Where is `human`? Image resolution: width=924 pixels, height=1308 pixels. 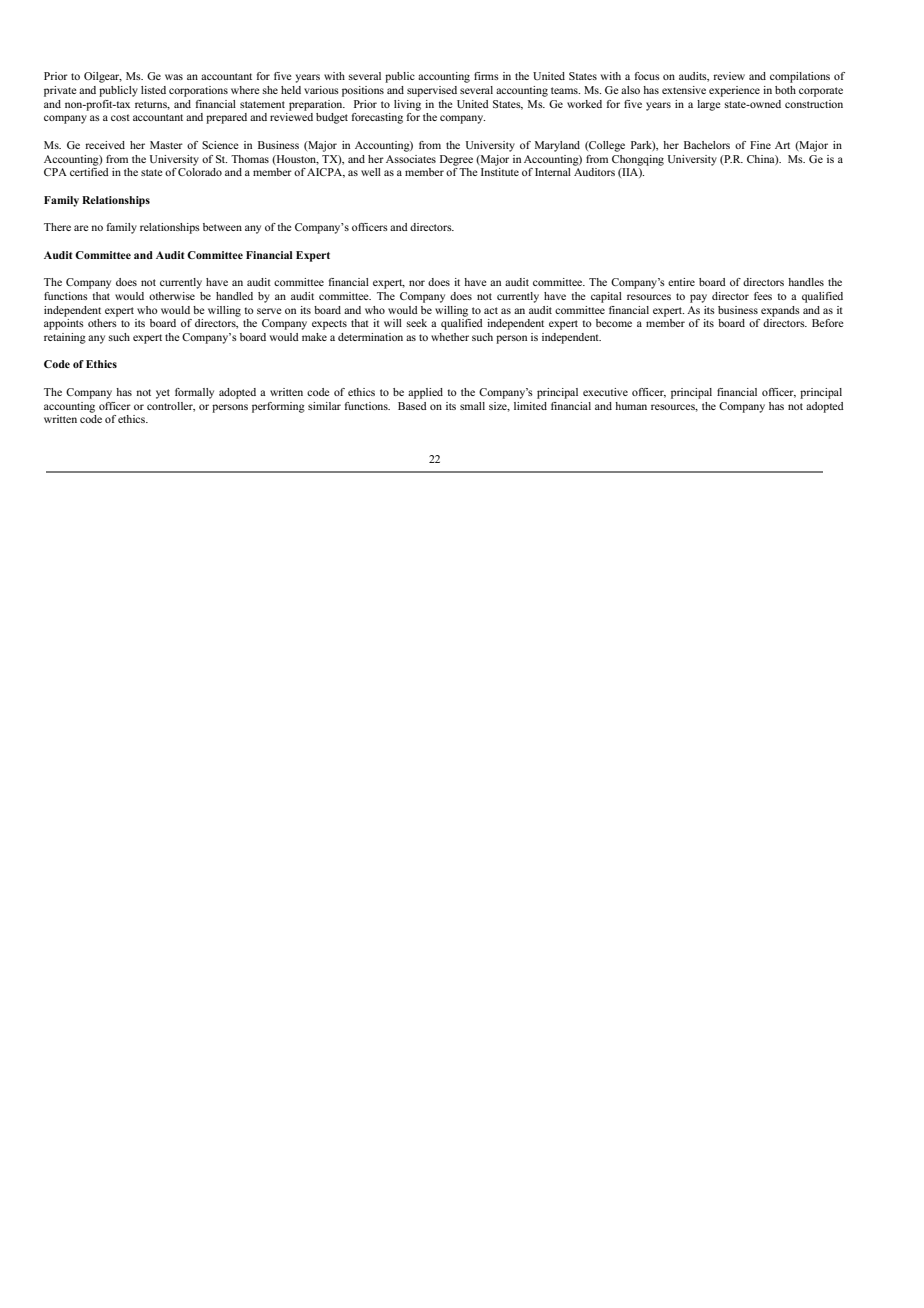
human is located at coordinates (631, 406).
